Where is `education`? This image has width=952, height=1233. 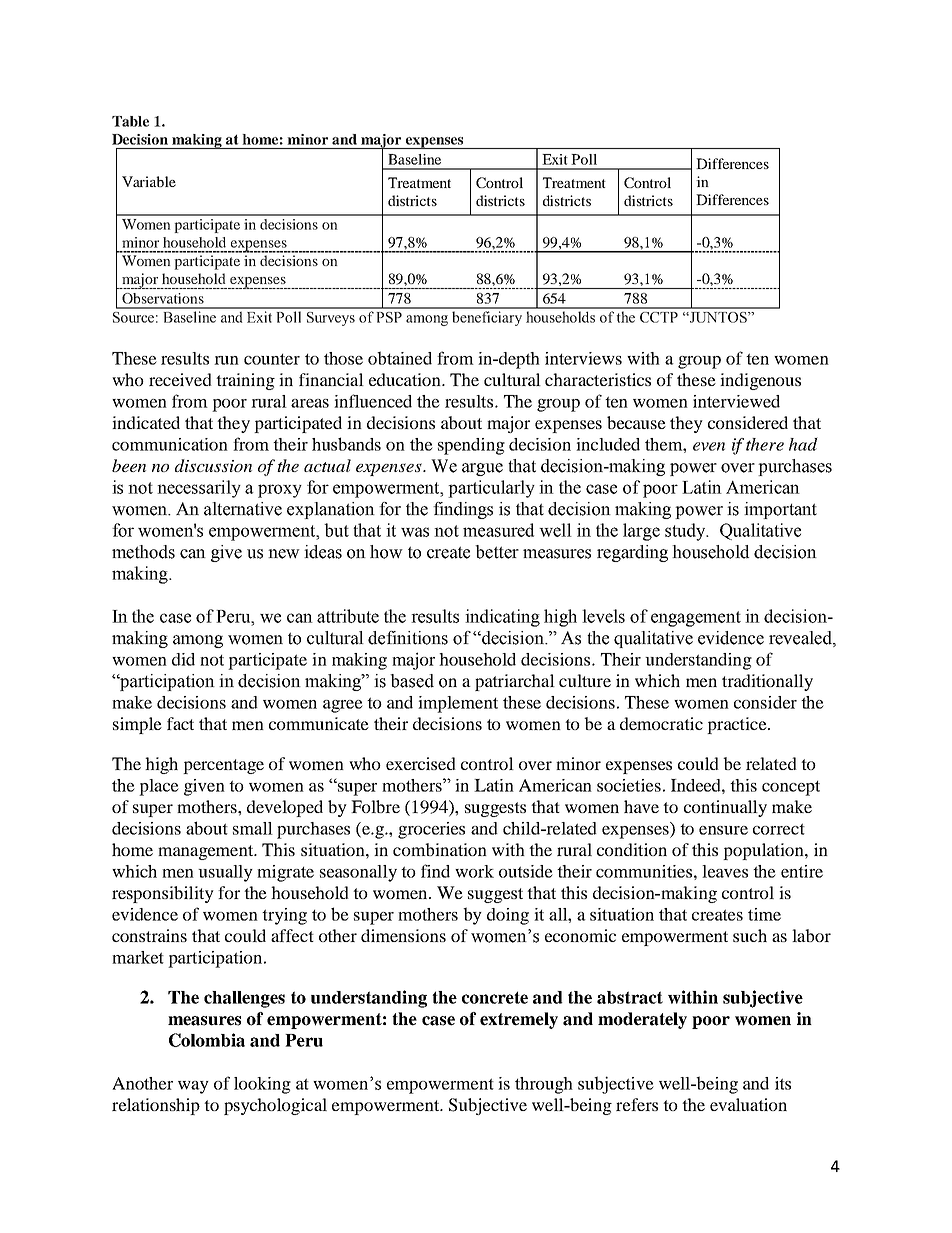 education is located at coordinates (406, 379).
